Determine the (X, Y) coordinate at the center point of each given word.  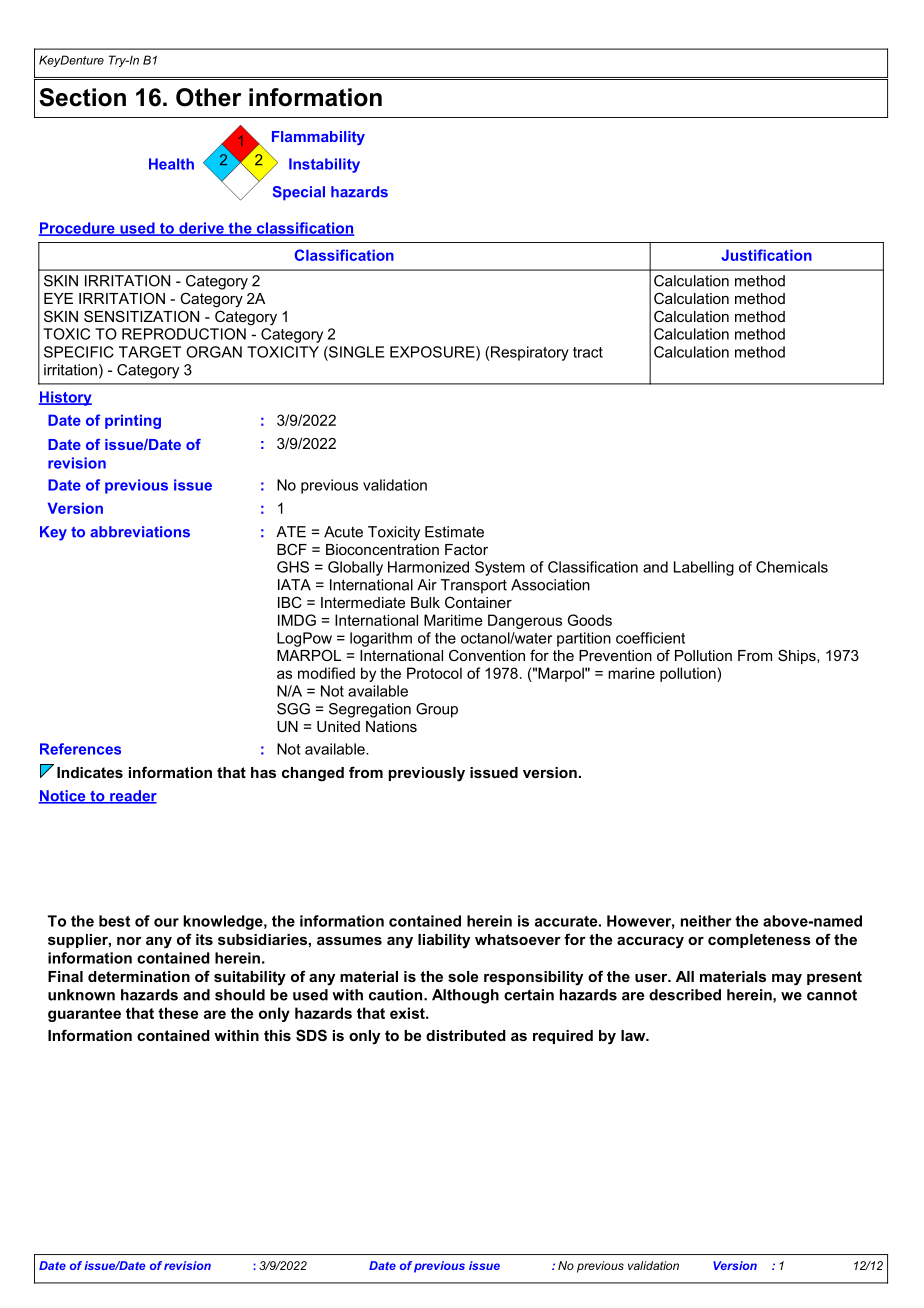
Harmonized (428, 567)
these (178, 1013)
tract (588, 352)
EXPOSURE (433, 352)
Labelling (704, 568)
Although (465, 996)
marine (631, 673)
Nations (391, 726)
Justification (766, 255)
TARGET (150, 352)
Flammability (318, 138)
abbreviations (140, 532)
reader (132, 797)
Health (171, 164)
